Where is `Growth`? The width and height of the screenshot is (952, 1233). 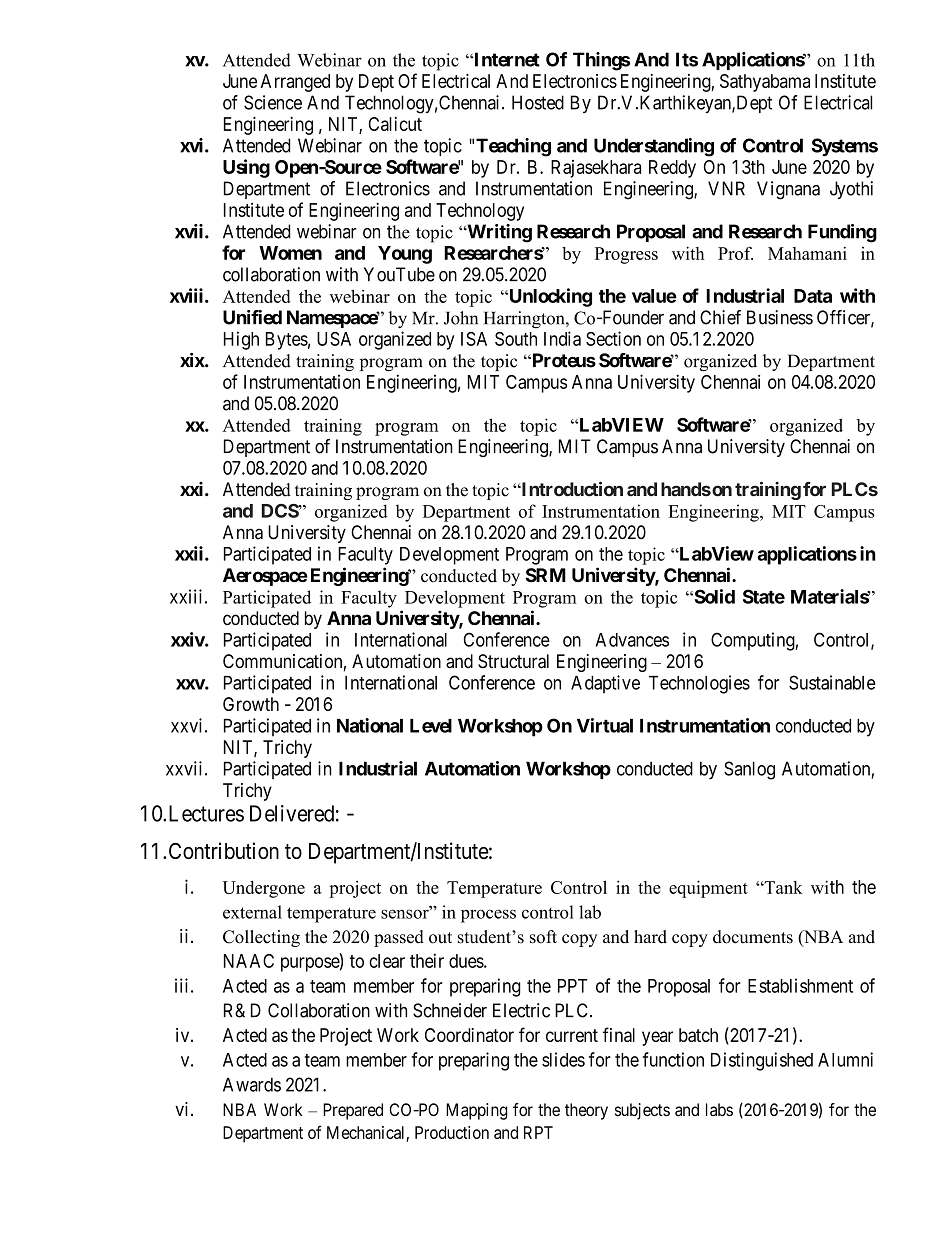
Growth is located at coordinates (251, 704).
